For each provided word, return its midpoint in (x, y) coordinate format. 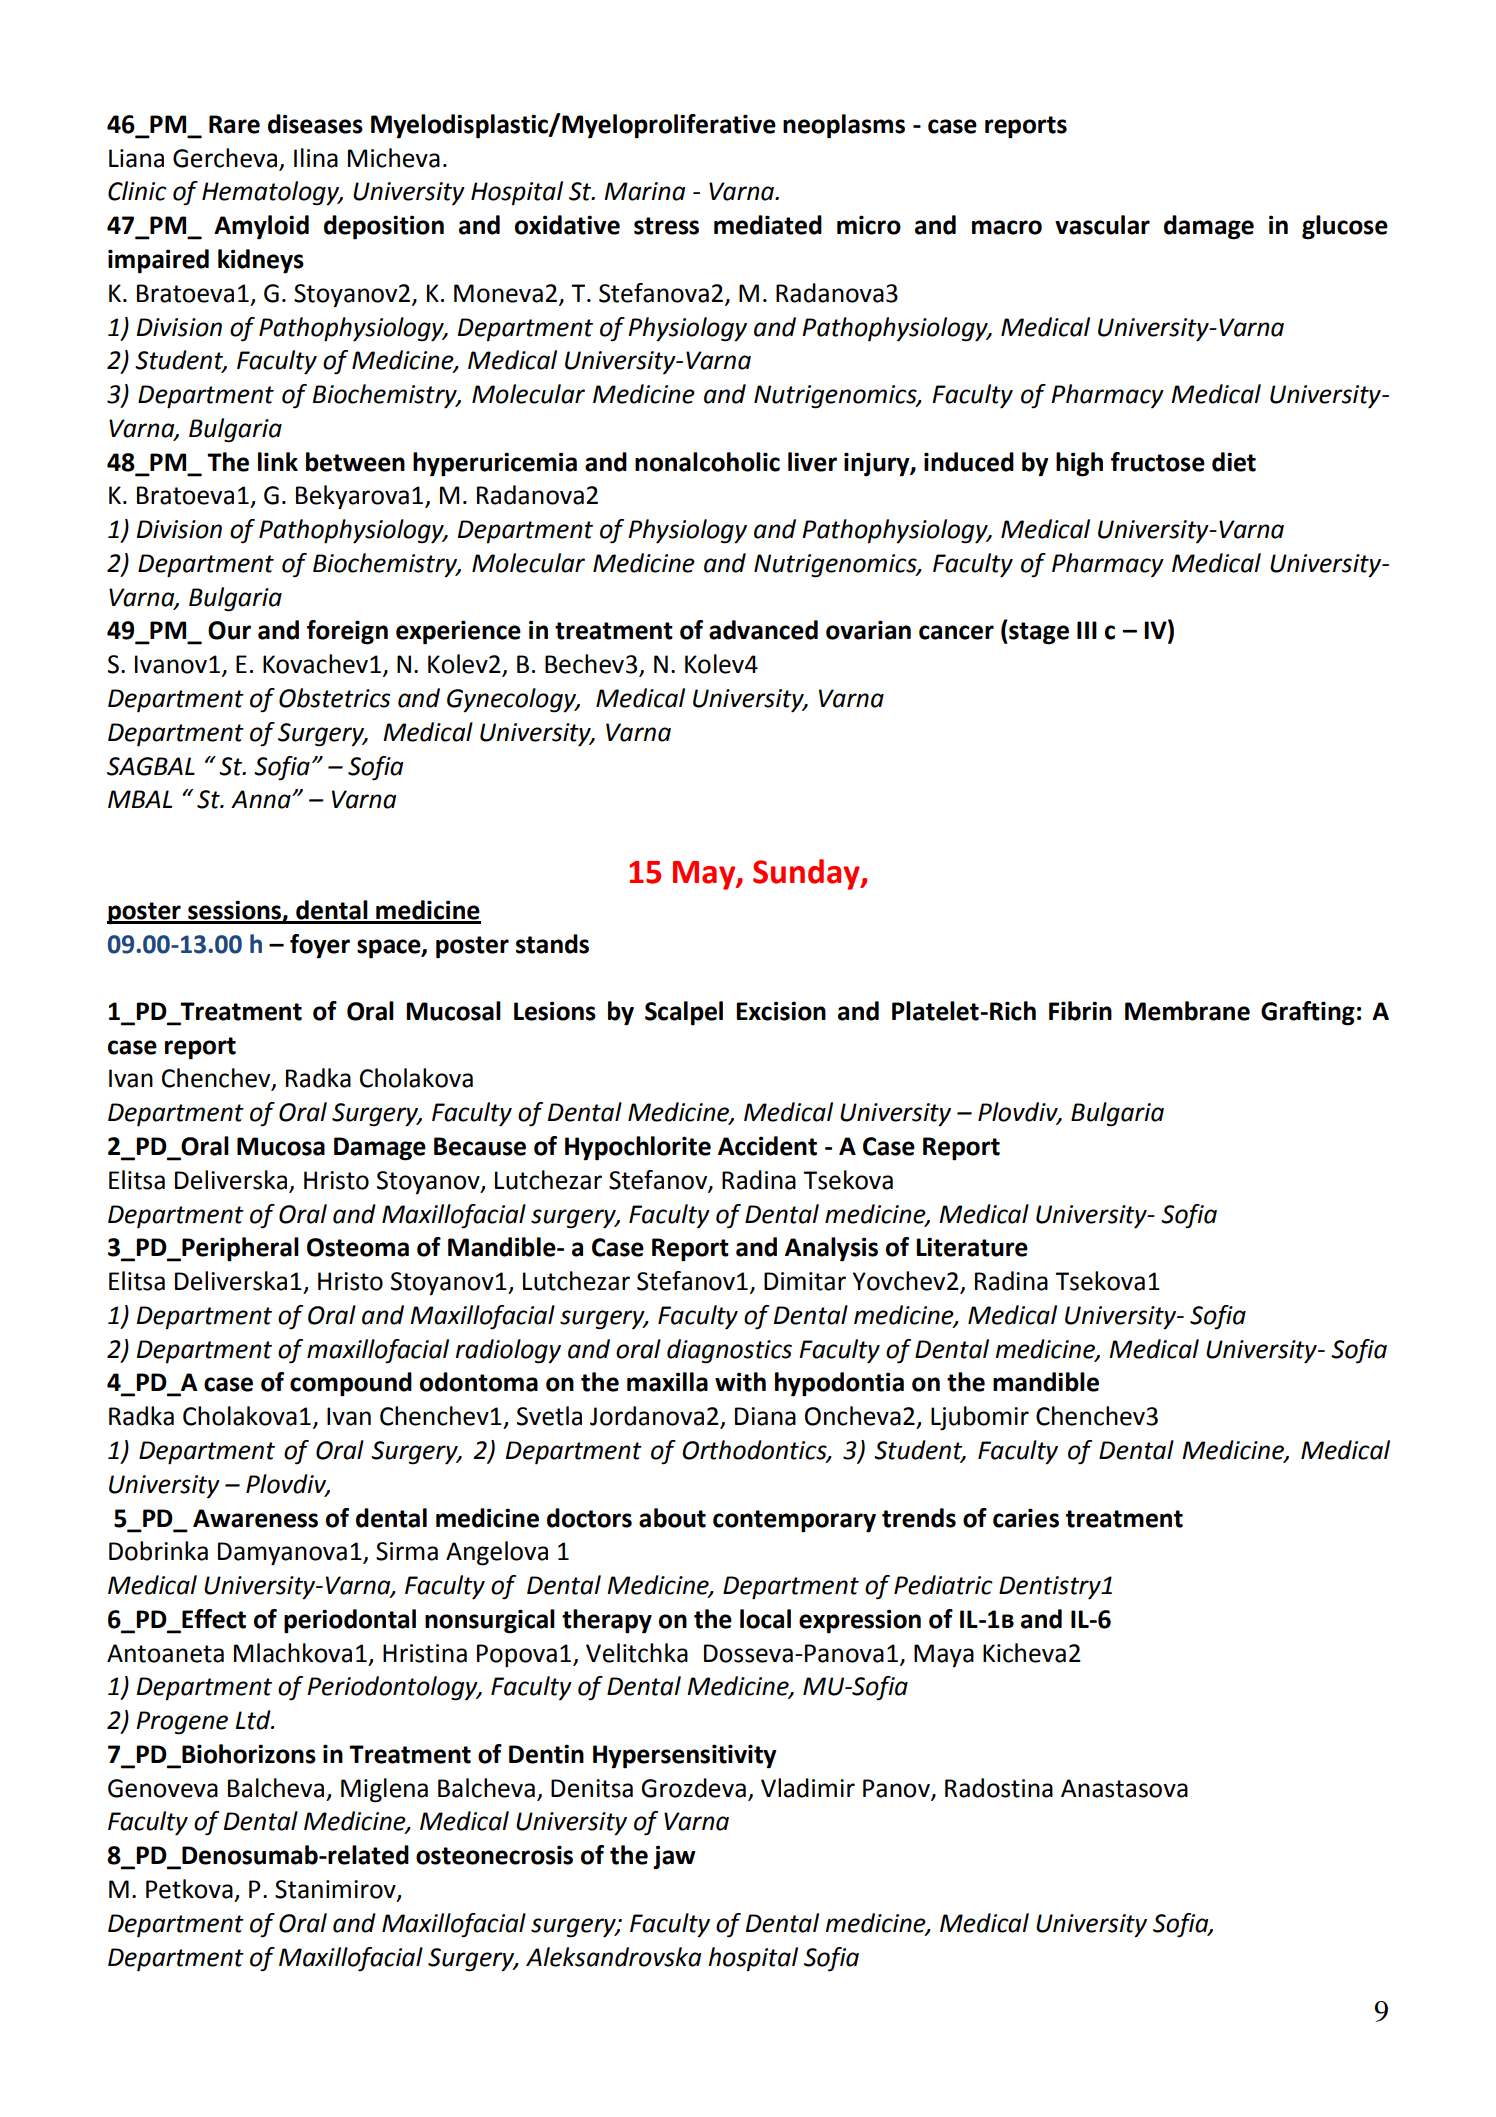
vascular (1102, 225)
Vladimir (808, 1788)
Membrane (1187, 1011)
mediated (768, 225)
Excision (781, 1011)
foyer (320, 946)
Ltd (254, 1720)
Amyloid (261, 227)
